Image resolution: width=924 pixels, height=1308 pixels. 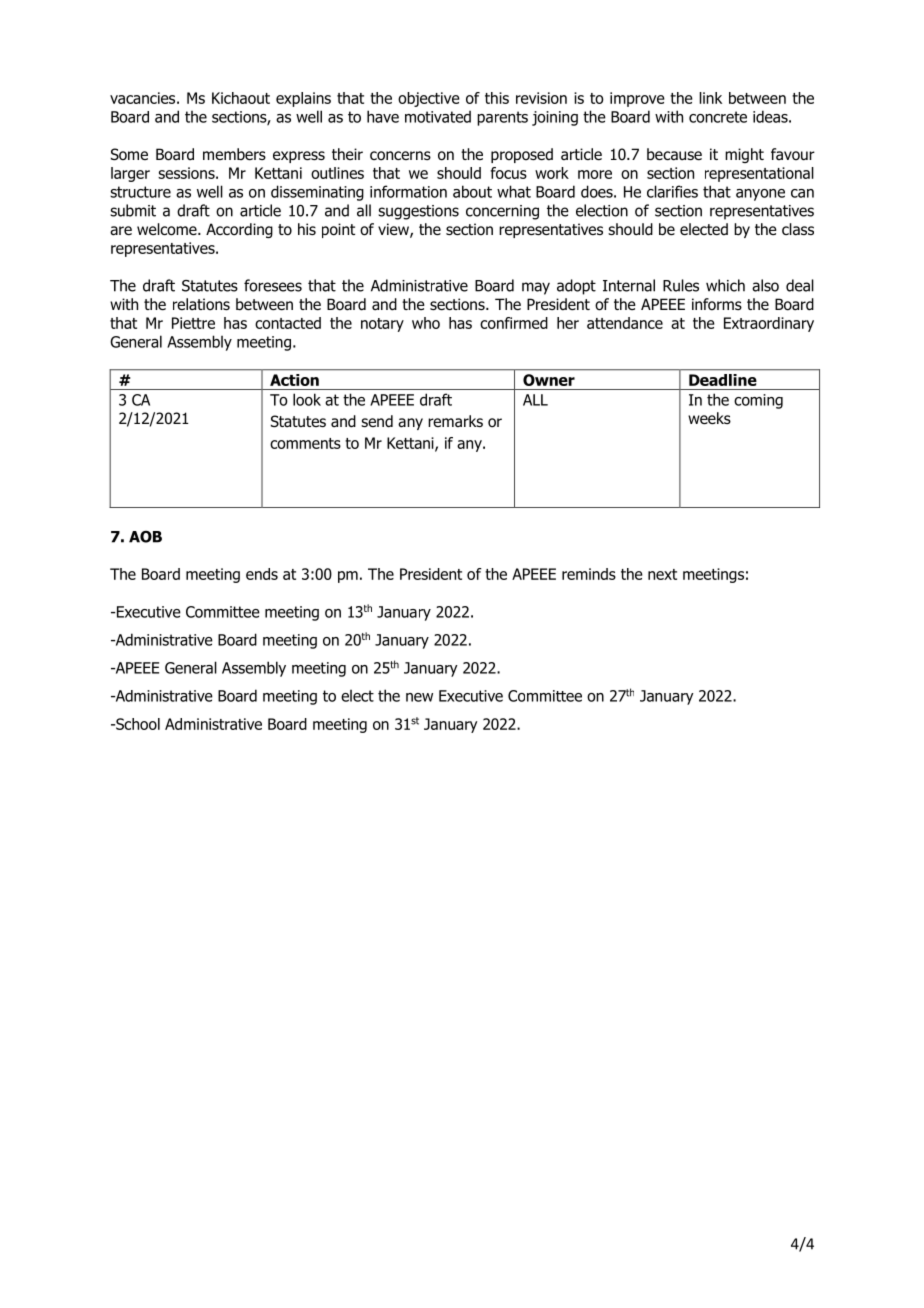 What do you see at coordinates (758, 401) in the page?
I see `coming` at bounding box center [758, 401].
